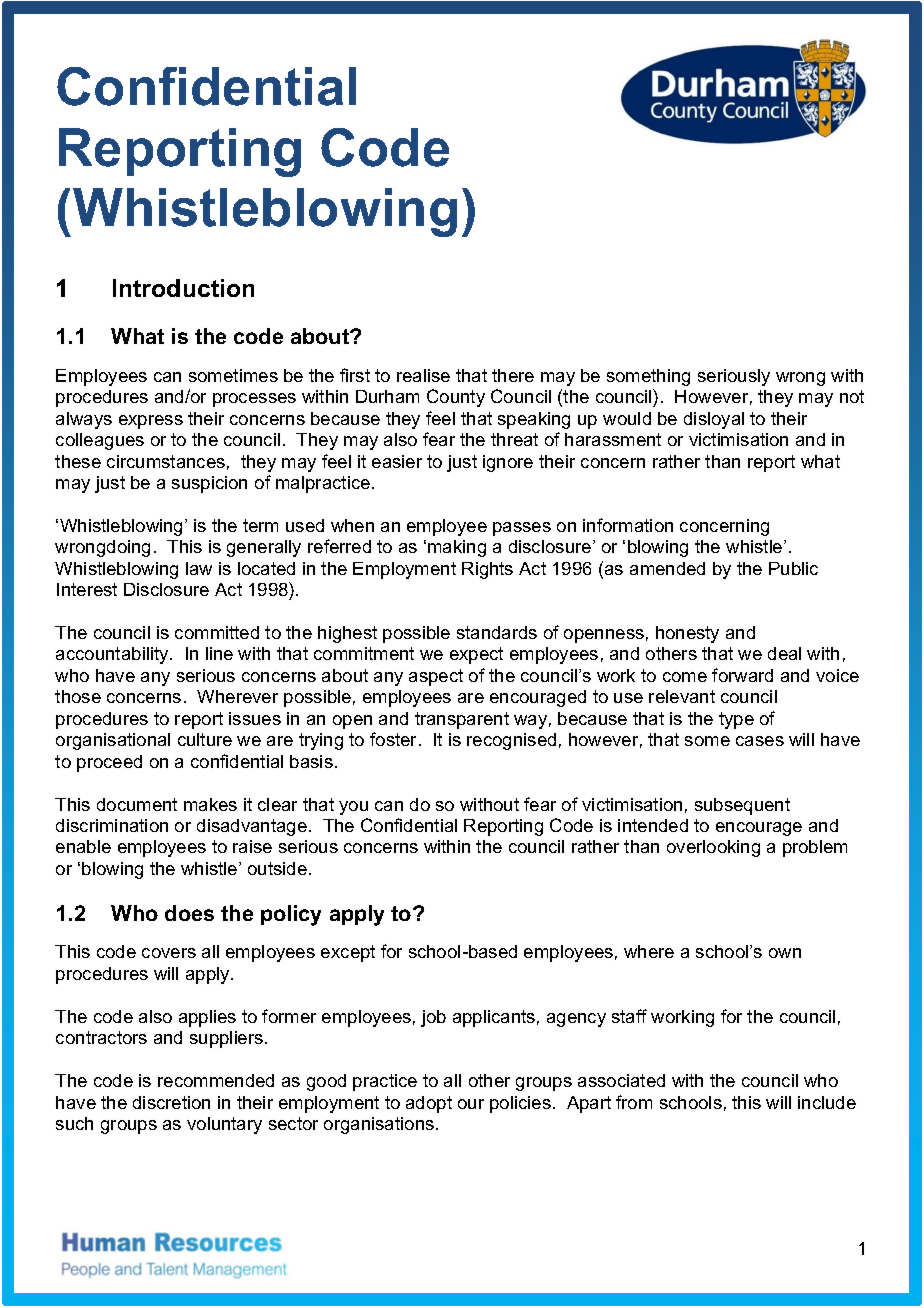  I want to click on realise, so click(423, 375).
